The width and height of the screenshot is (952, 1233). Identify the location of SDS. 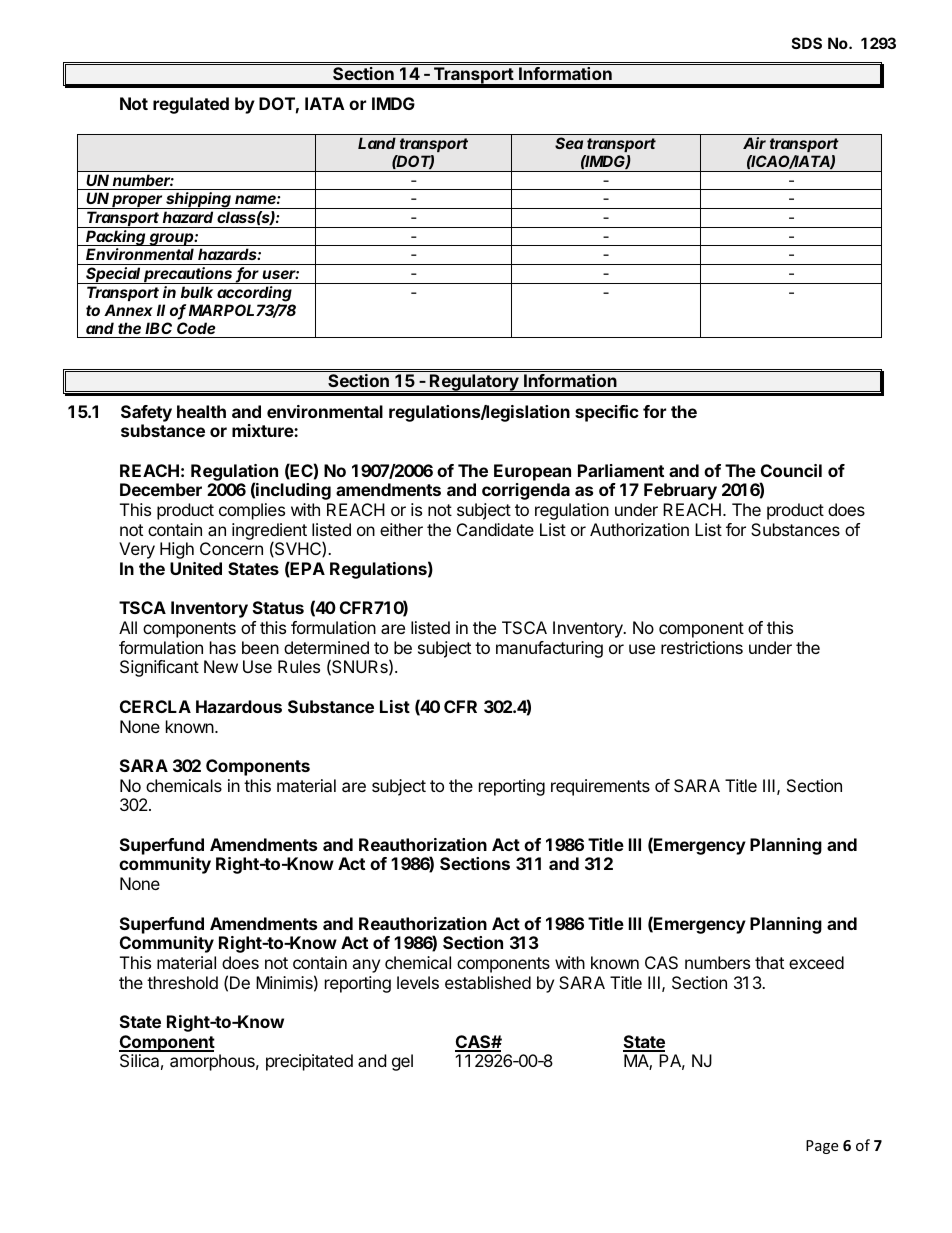
(807, 43).
